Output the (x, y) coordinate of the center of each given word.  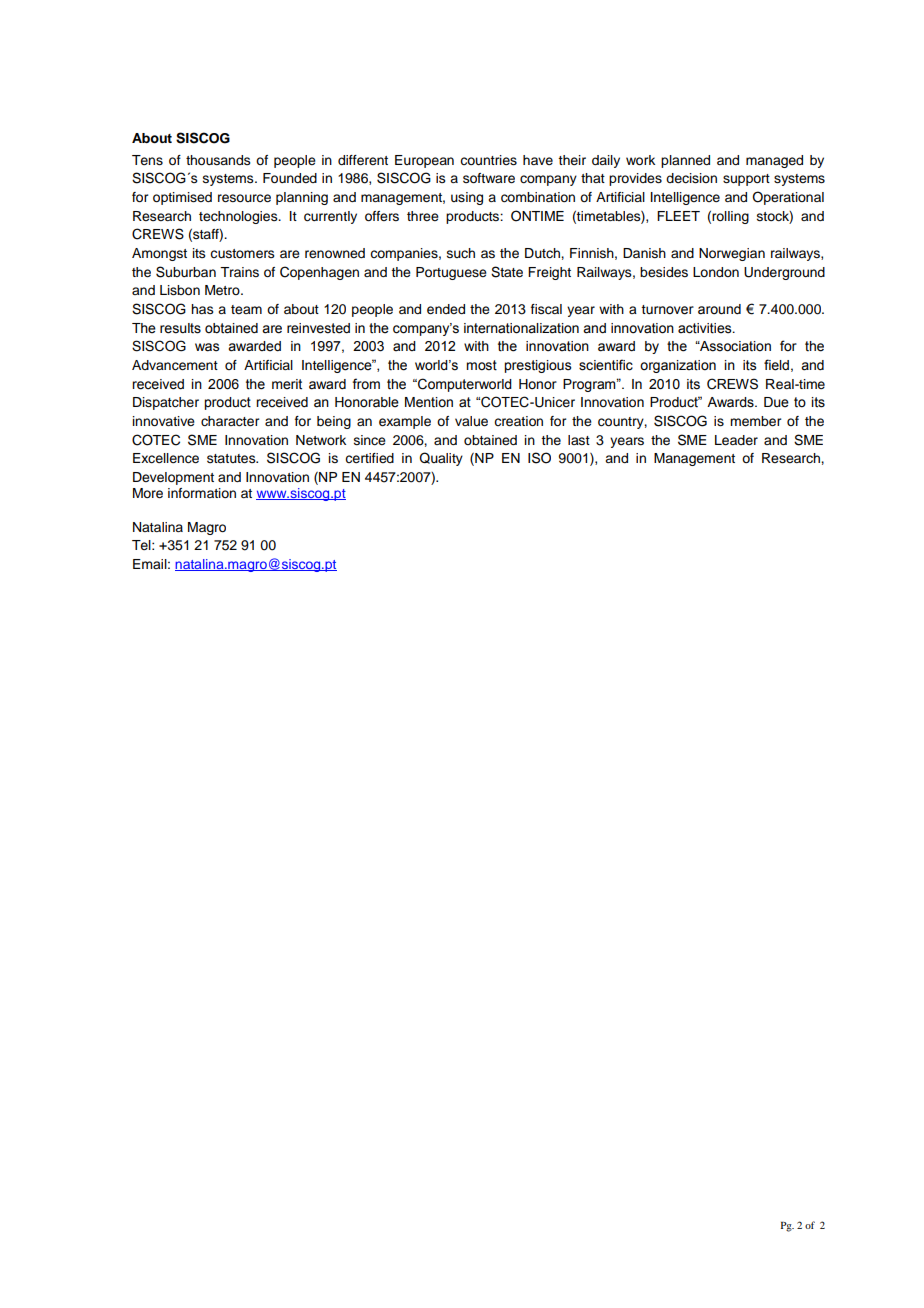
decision (691, 178)
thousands (218, 160)
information (202, 493)
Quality (441, 459)
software (489, 178)
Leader (736, 440)
